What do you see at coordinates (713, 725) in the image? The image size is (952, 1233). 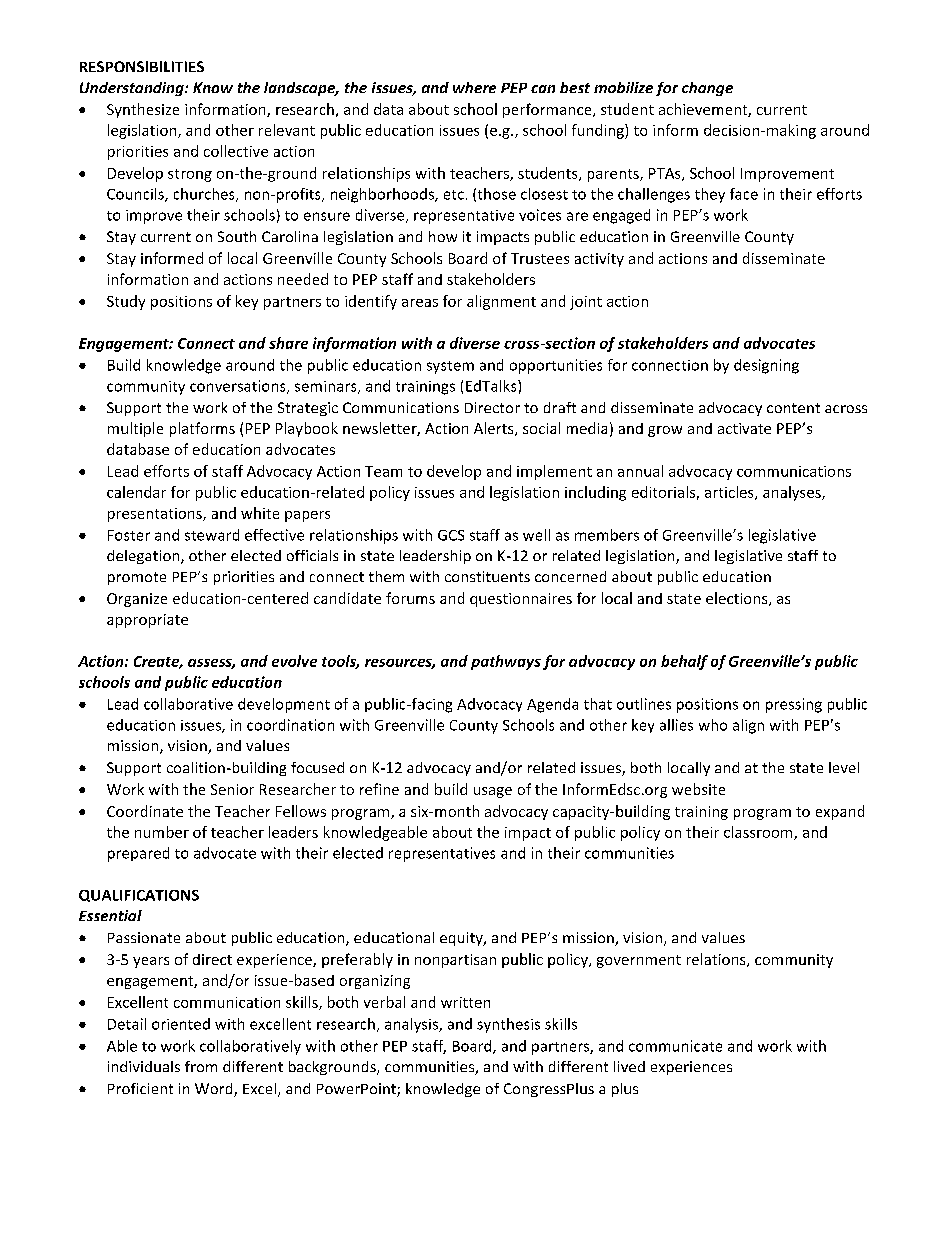 I see `who` at bounding box center [713, 725].
